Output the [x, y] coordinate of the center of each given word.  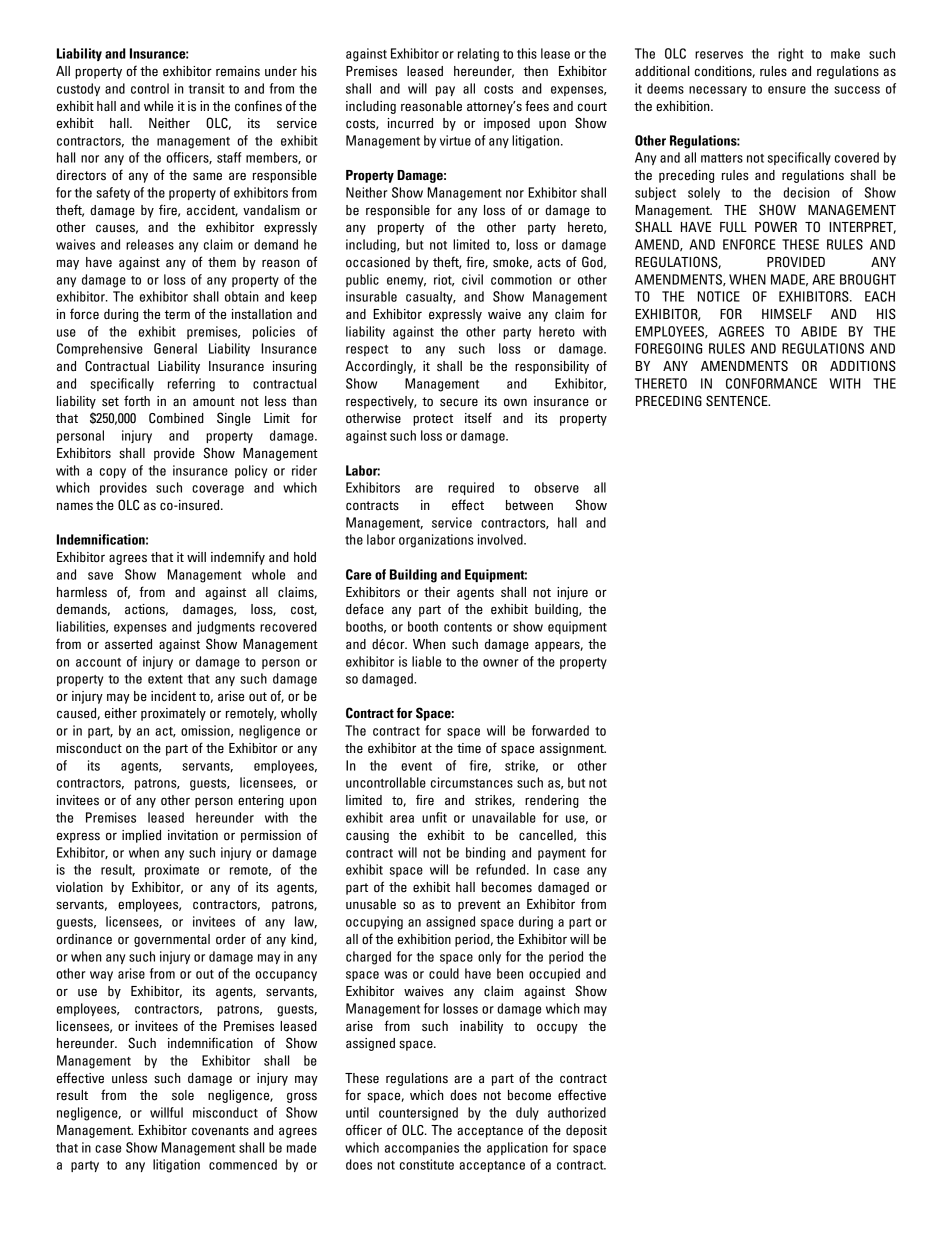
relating [478, 55]
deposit [586, 1131]
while [158, 106]
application [517, 1148]
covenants [220, 1131]
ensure [787, 90]
